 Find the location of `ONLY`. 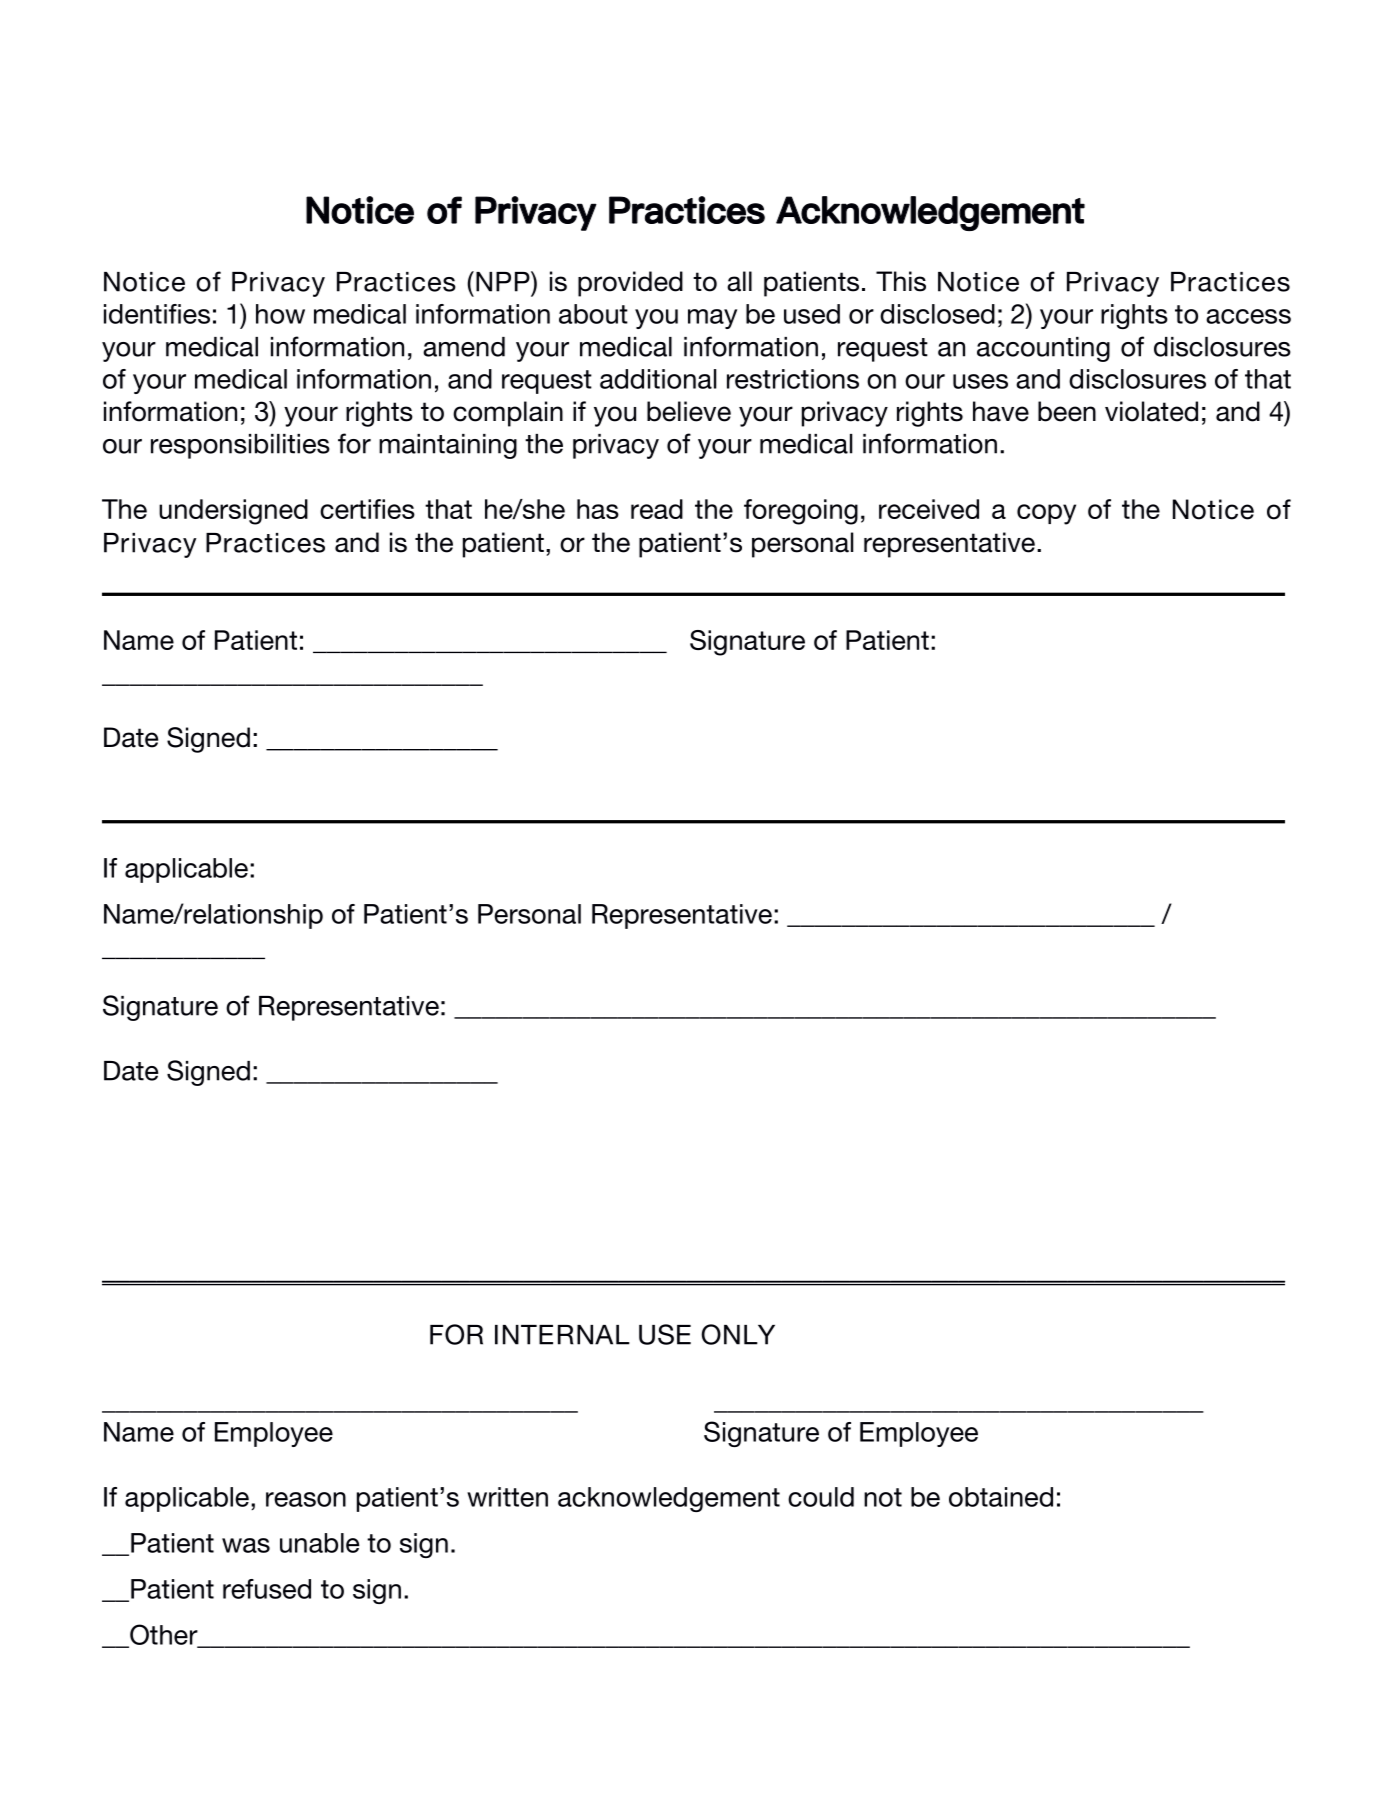

ONLY is located at coordinates (738, 1334).
